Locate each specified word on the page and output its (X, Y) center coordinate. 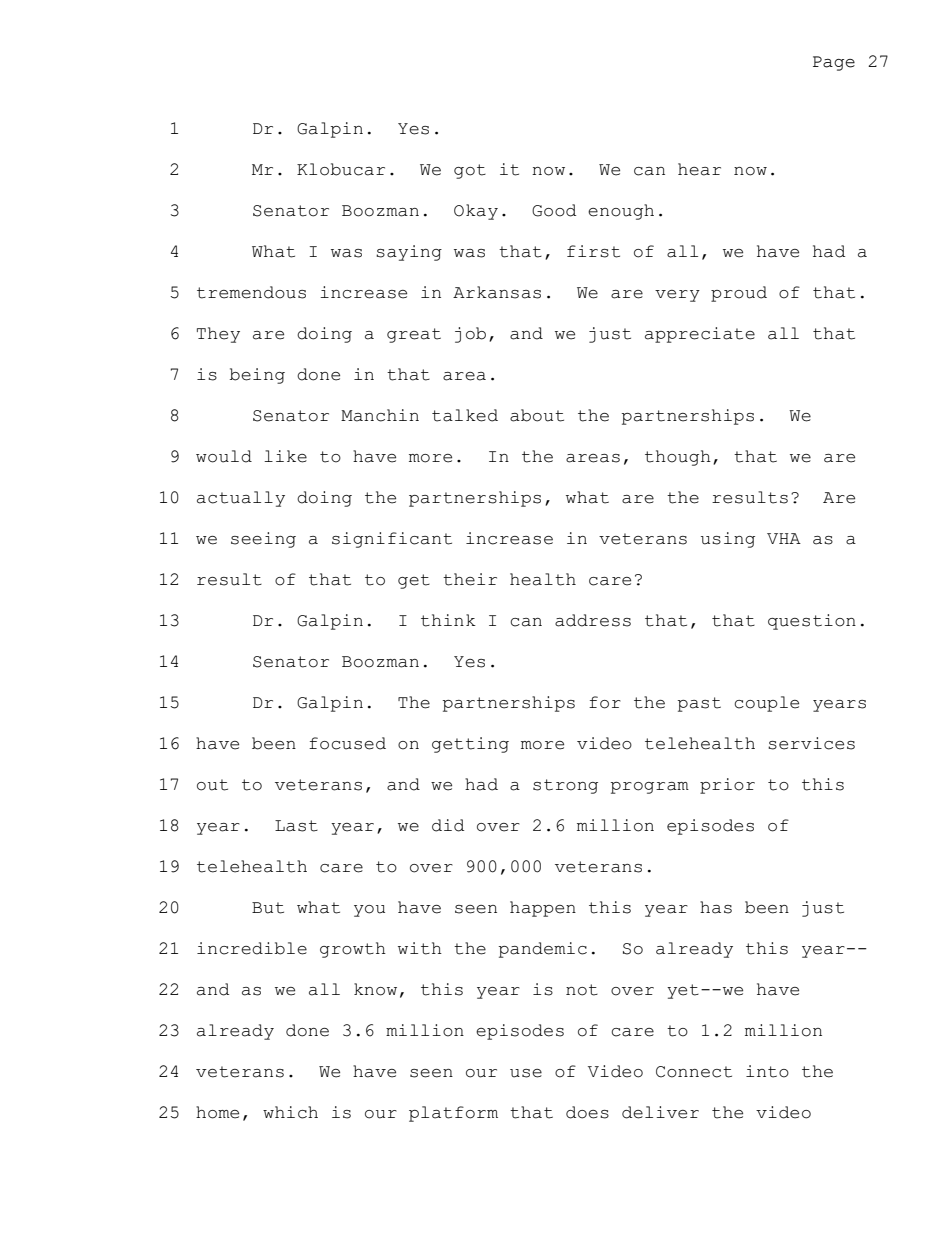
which (290, 1112)
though (678, 458)
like (285, 456)
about (537, 415)
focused (347, 743)
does (587, 1112)
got (470, 171)
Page (834, 63)
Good (554, 210)
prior (727, 786)
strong (565, 786)
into (767, 1071)
